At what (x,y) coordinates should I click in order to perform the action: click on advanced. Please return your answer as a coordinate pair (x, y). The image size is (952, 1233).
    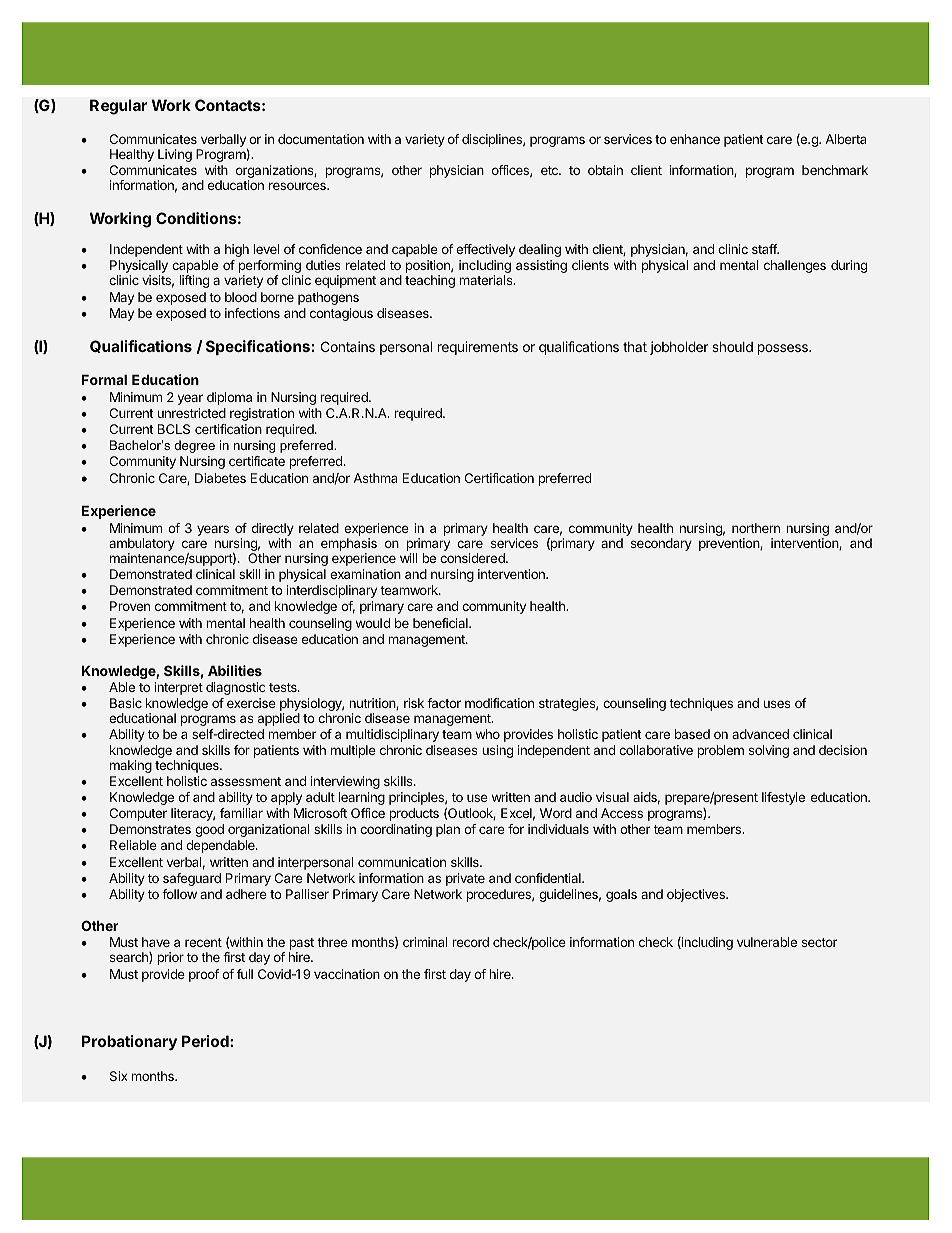
    Looking at the image, I should click on (760, 734).
